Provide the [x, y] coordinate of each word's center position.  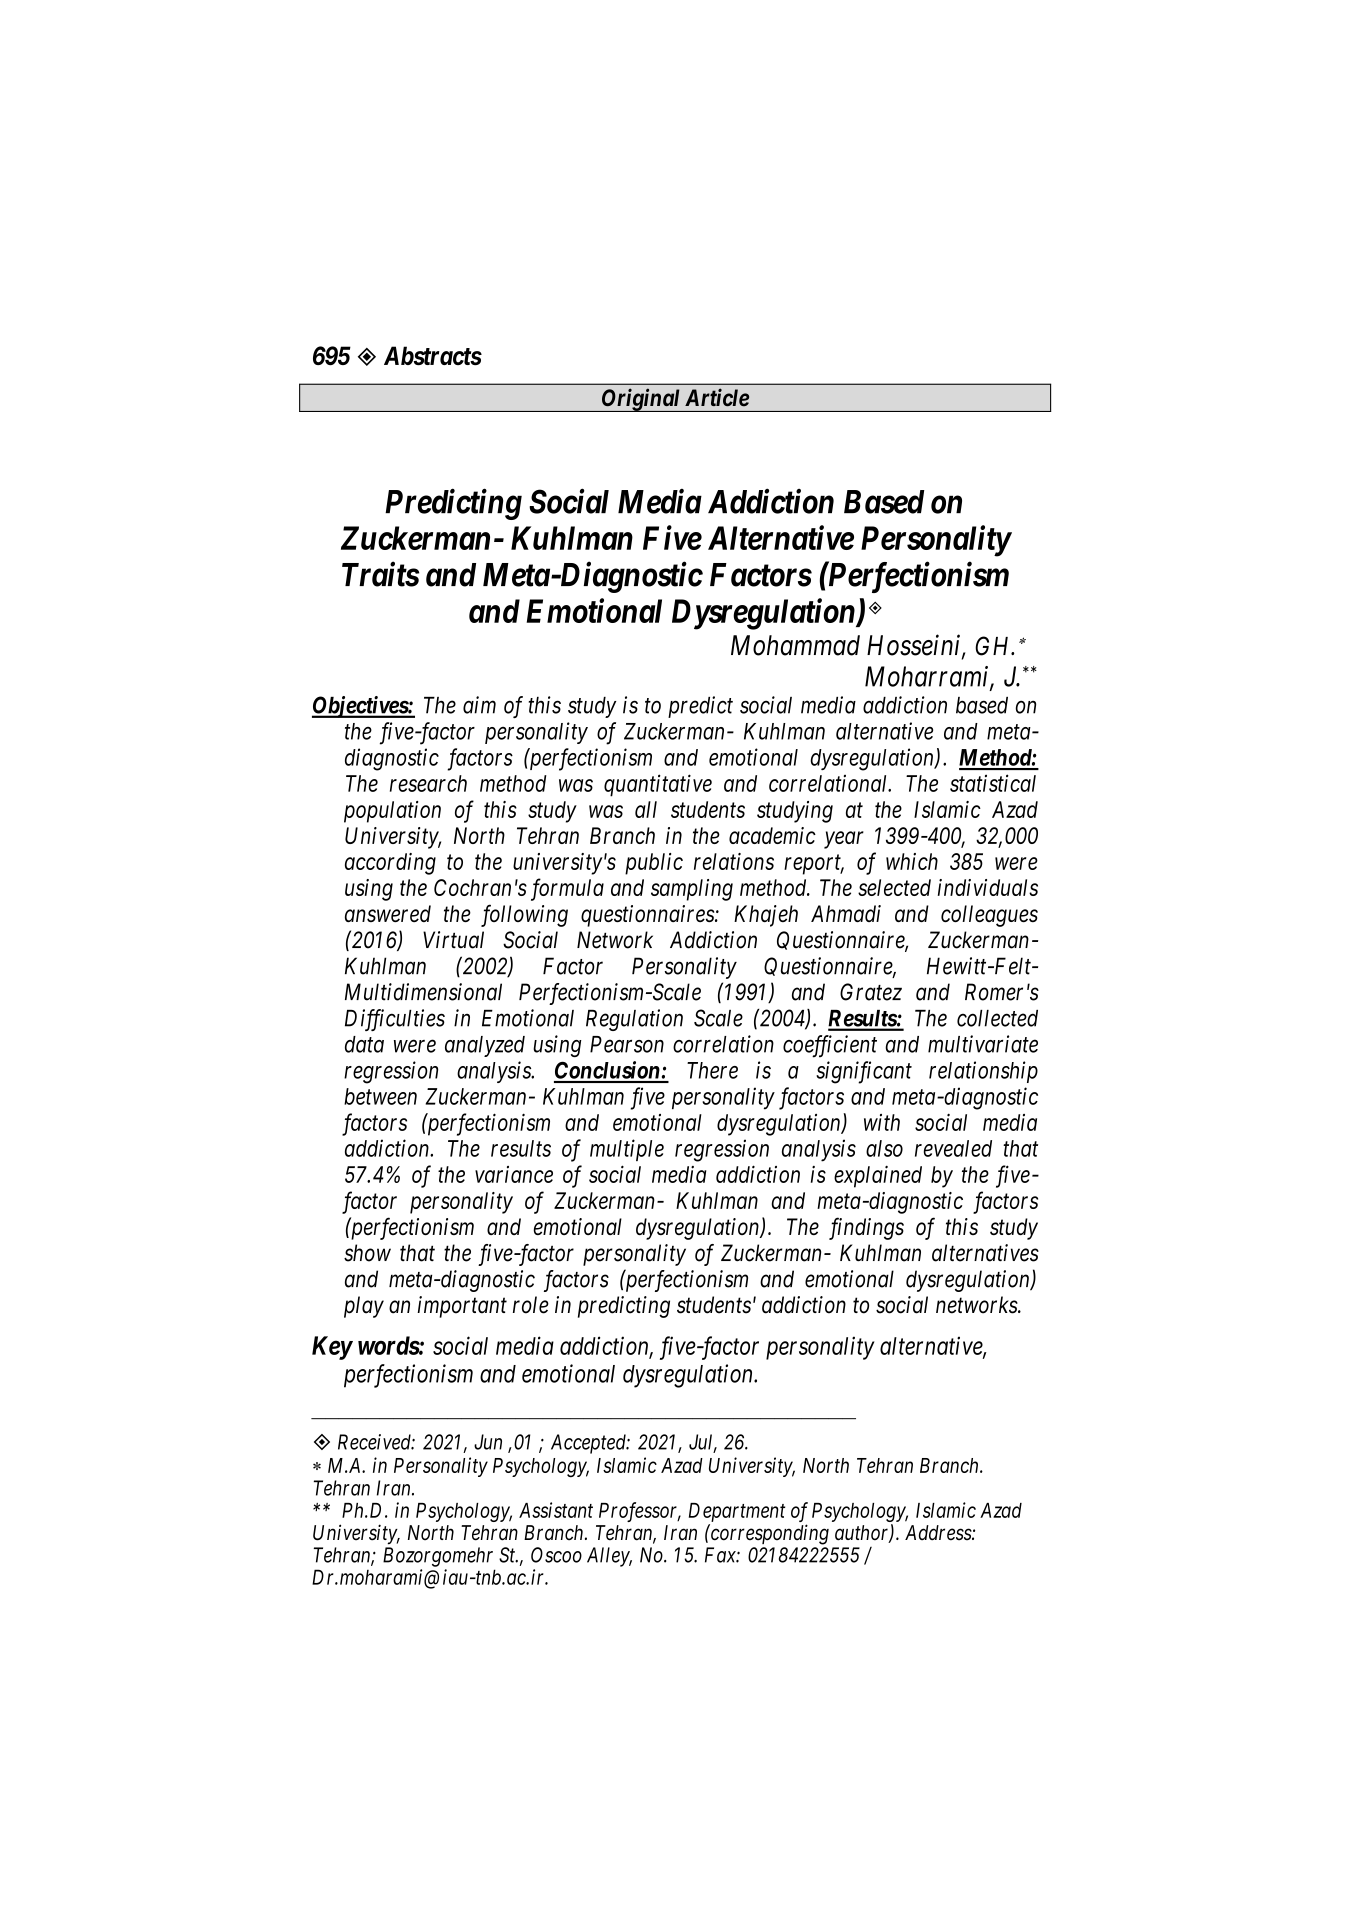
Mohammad [795, 645]
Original [641, 400]
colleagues [989, 916]
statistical [993, 783]
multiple [627, 1150]
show [367, 1253]
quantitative [658, 785]
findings [866, 1228]
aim [479, 705]
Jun [488, 1442]
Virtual [453, 940]
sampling [692, 890]
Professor [640, 1512]
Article [717, 397]
